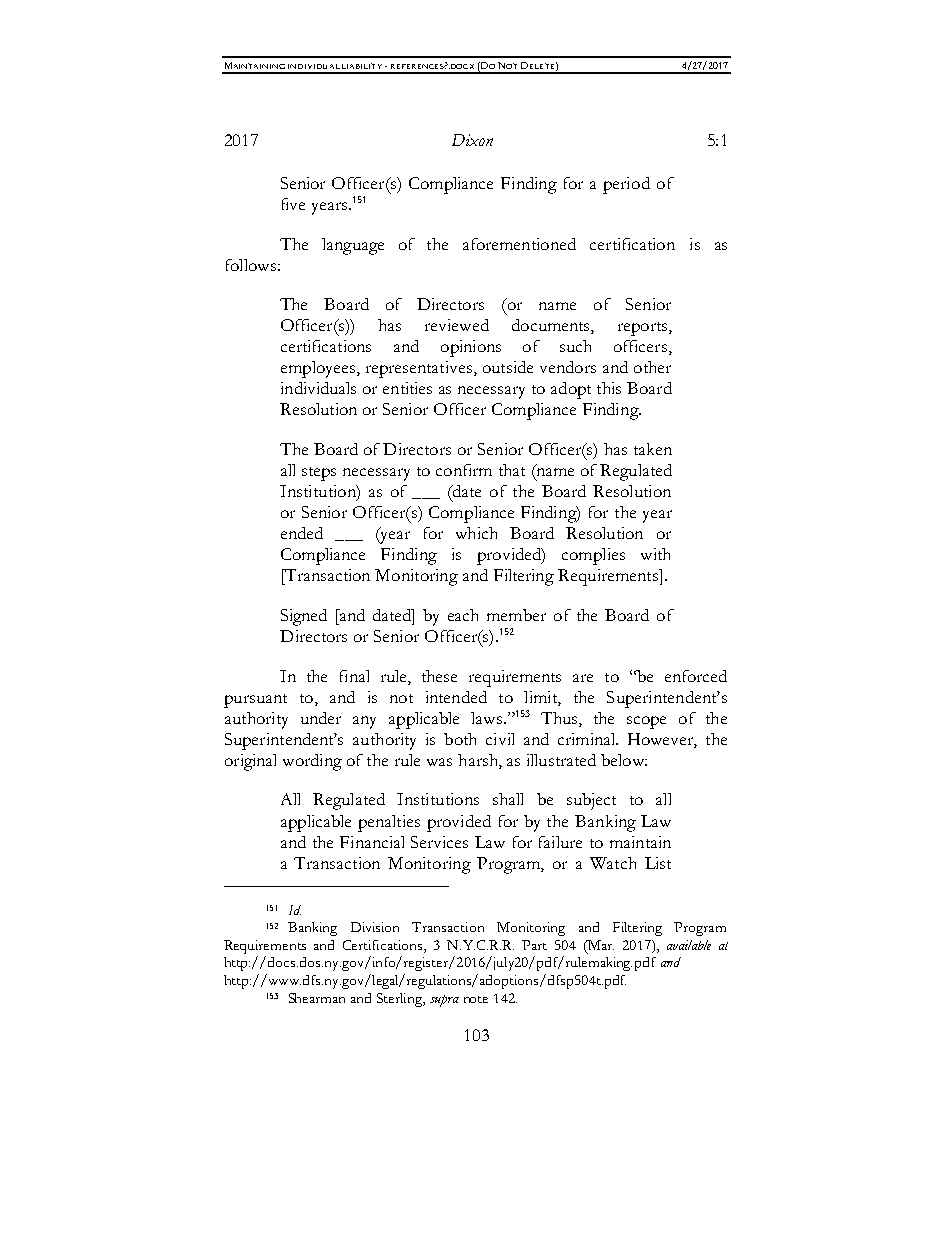  I want to click on LIABILITY, so click(362, 66).
